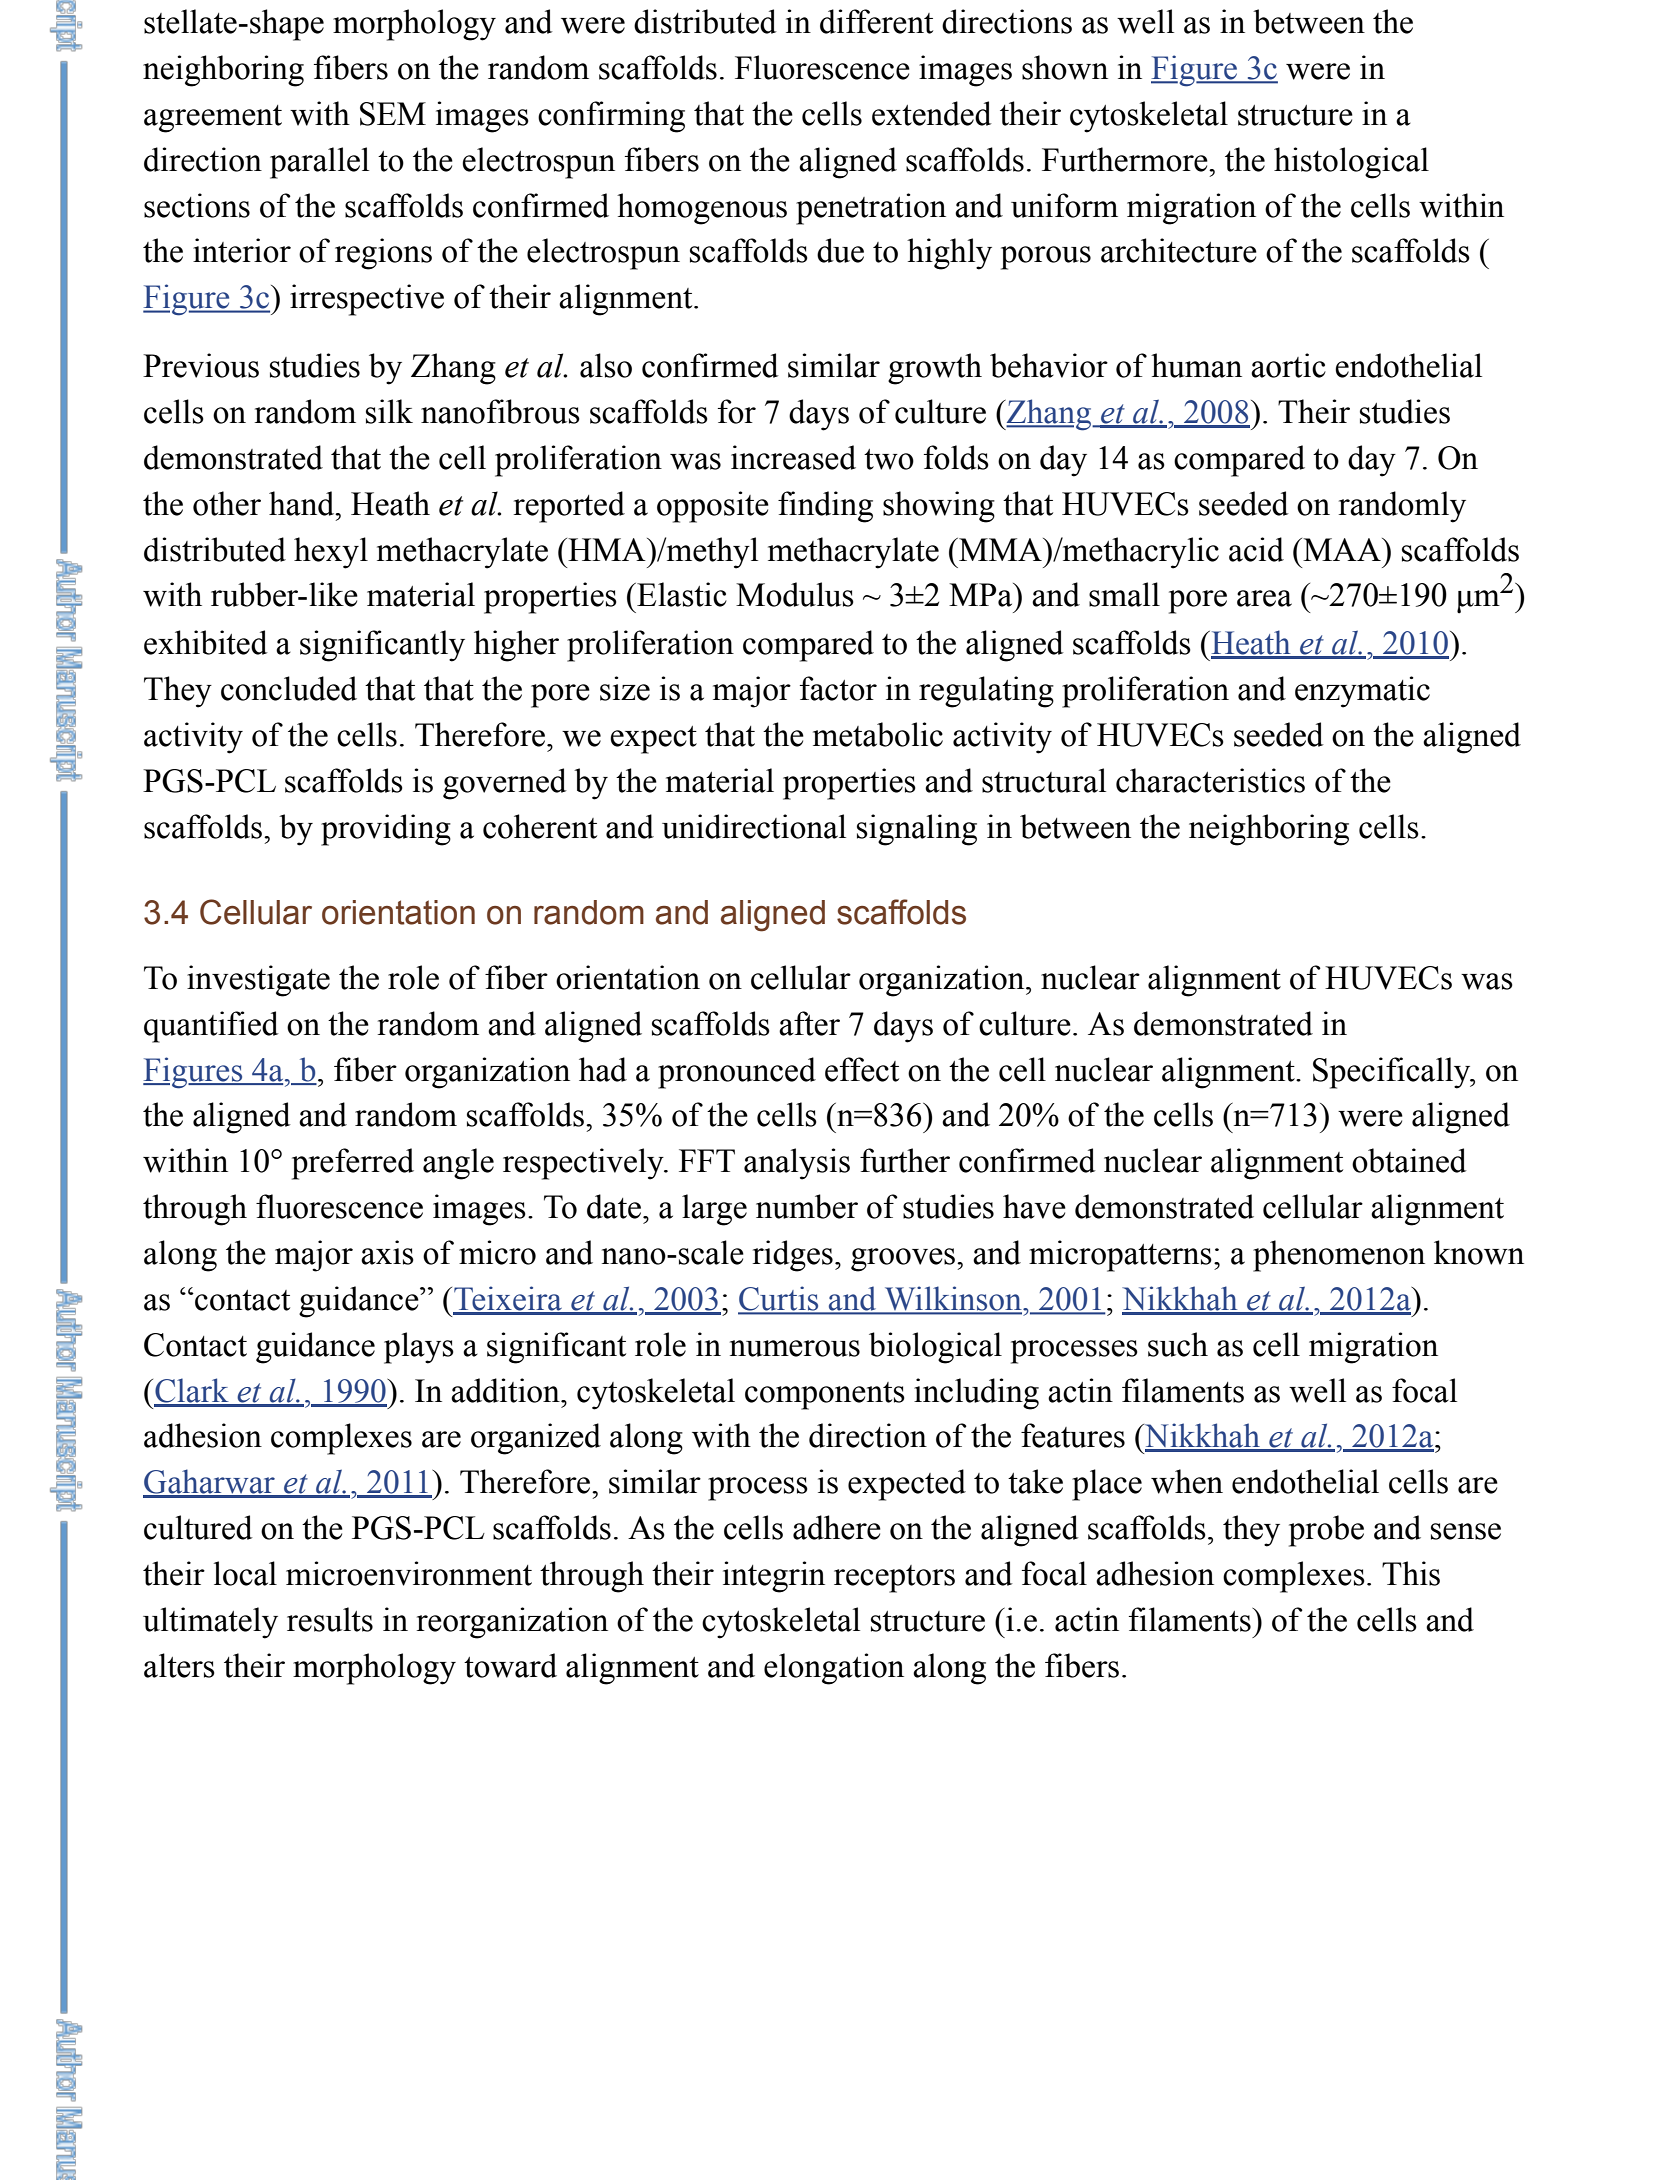 This screenshot has width=1667, height=2180. Describe the element at coordinates (330, 1619) in the screenshot. I see `results` at that location.
